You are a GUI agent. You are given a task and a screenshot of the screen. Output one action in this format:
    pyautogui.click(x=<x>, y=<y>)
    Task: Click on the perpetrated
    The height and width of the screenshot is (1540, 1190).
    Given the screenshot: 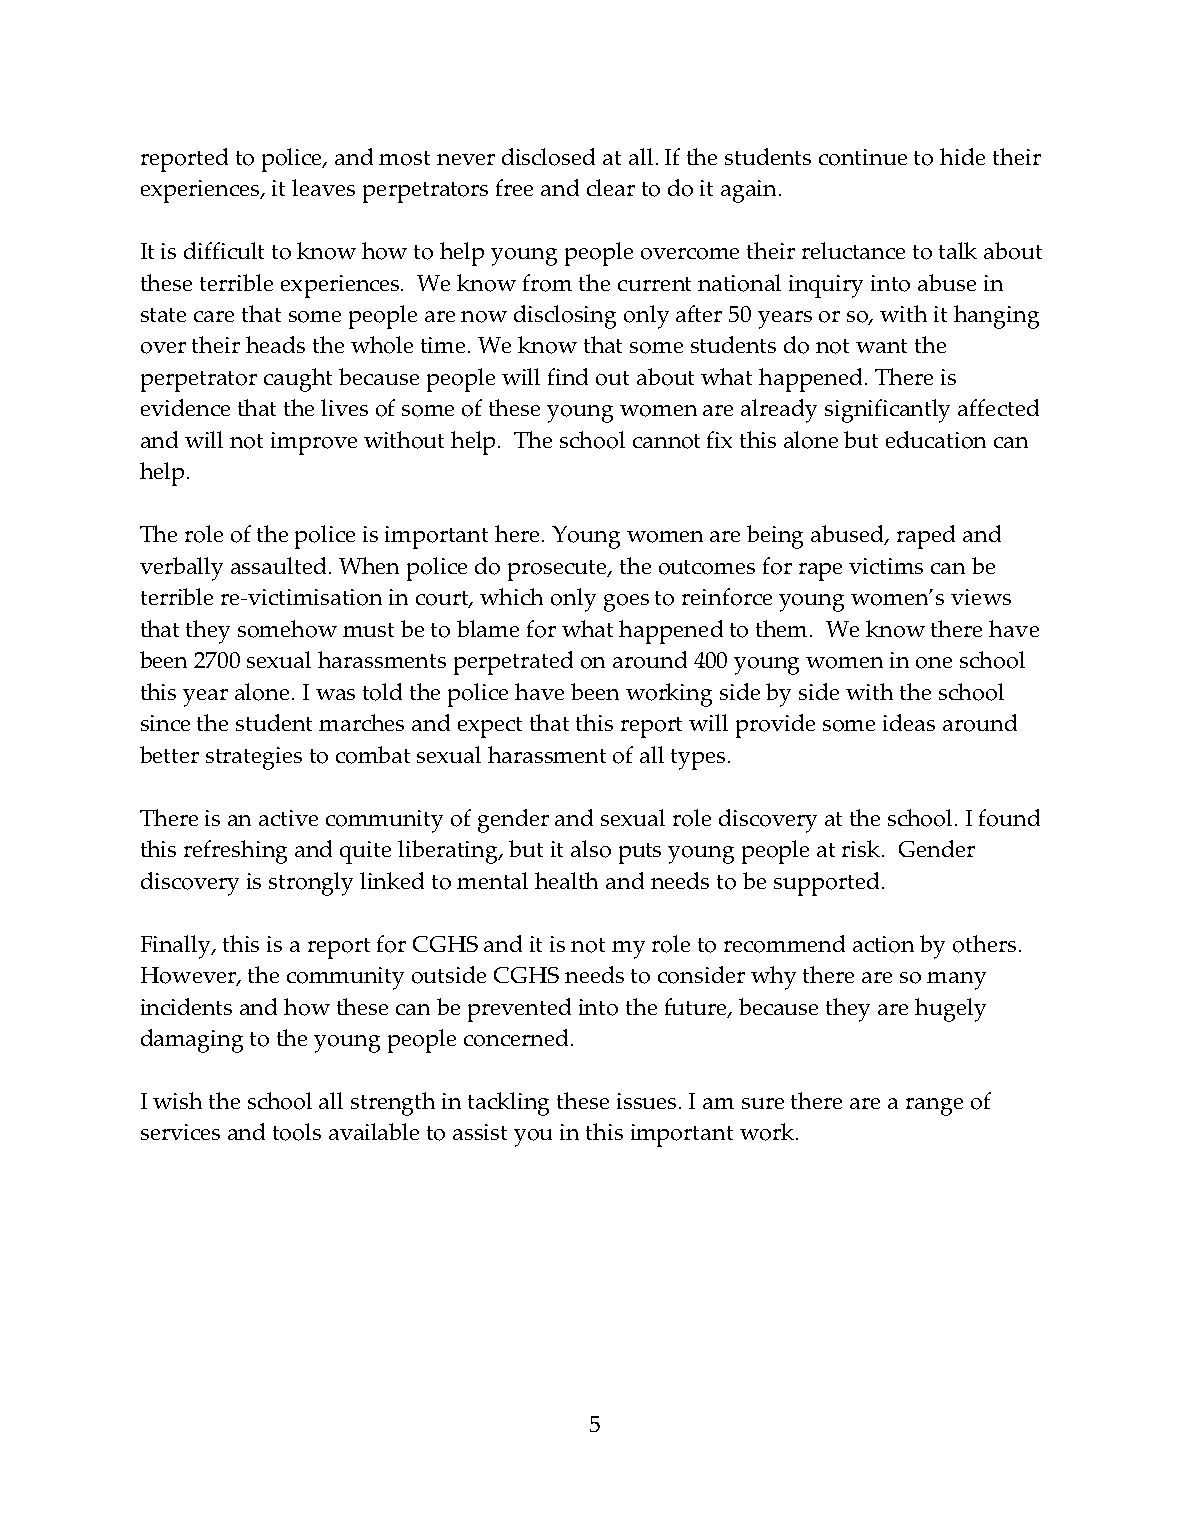 What is the action you would take?
    pyautogui.click(x=513, y=663)
